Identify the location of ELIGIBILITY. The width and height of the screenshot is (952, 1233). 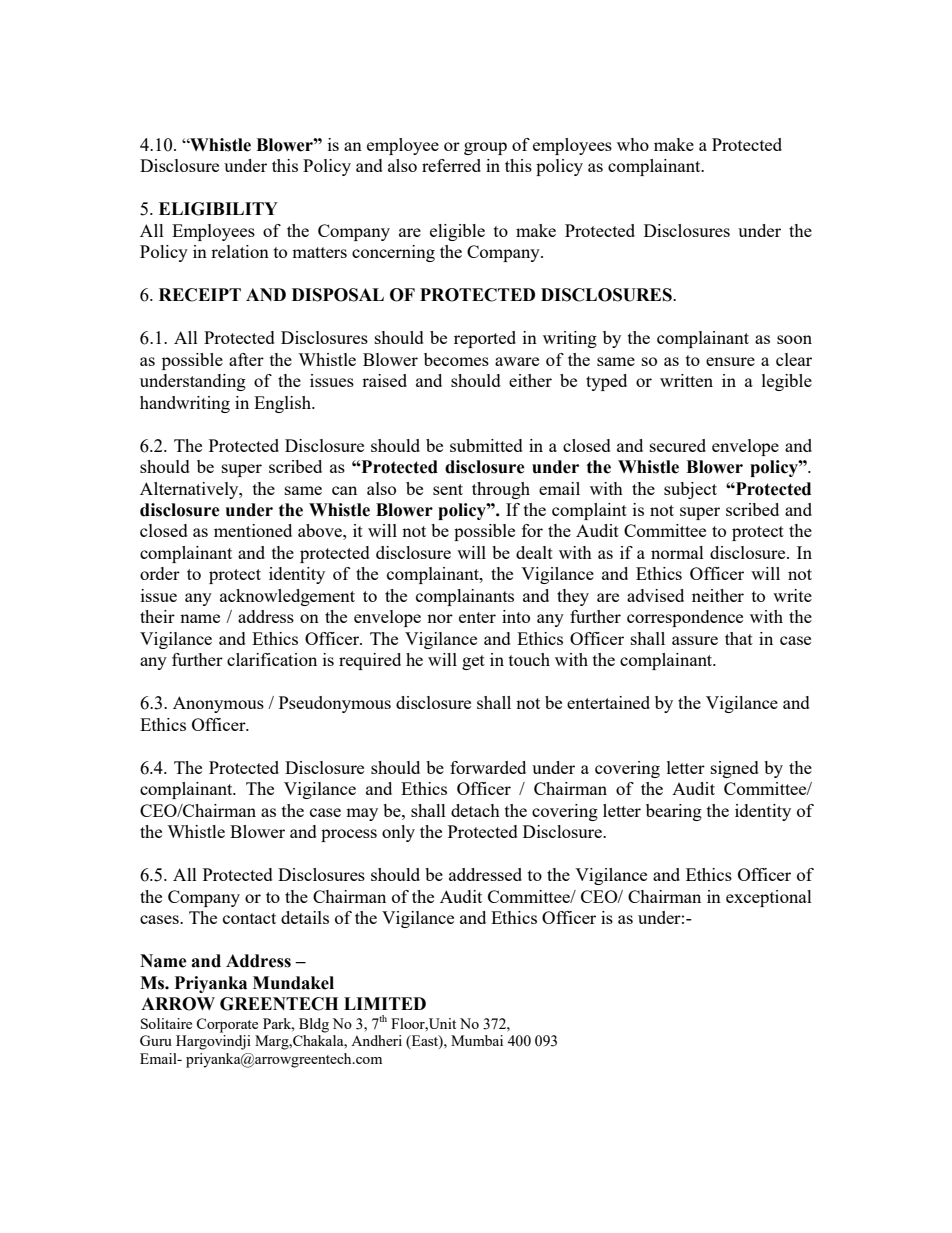
(218, 209).
